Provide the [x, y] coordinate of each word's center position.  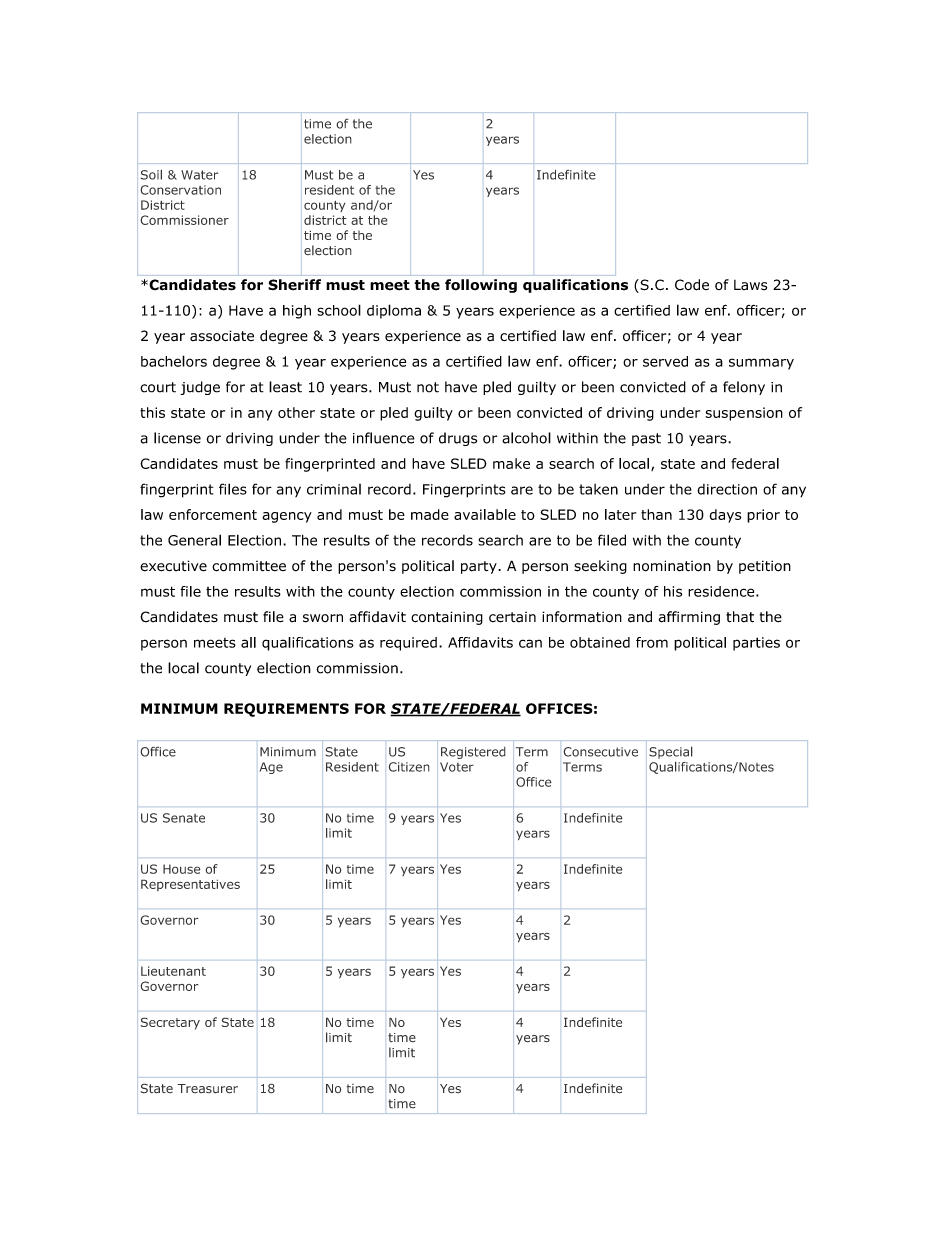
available [485, 514]
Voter [457, 767]
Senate [184, 818]
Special [671, 752]
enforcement [213, 514]
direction [727, 489]
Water [199, 175]
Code [692, 285]
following [481, 286]
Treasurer [207, 1089]
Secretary [170, 1023]
